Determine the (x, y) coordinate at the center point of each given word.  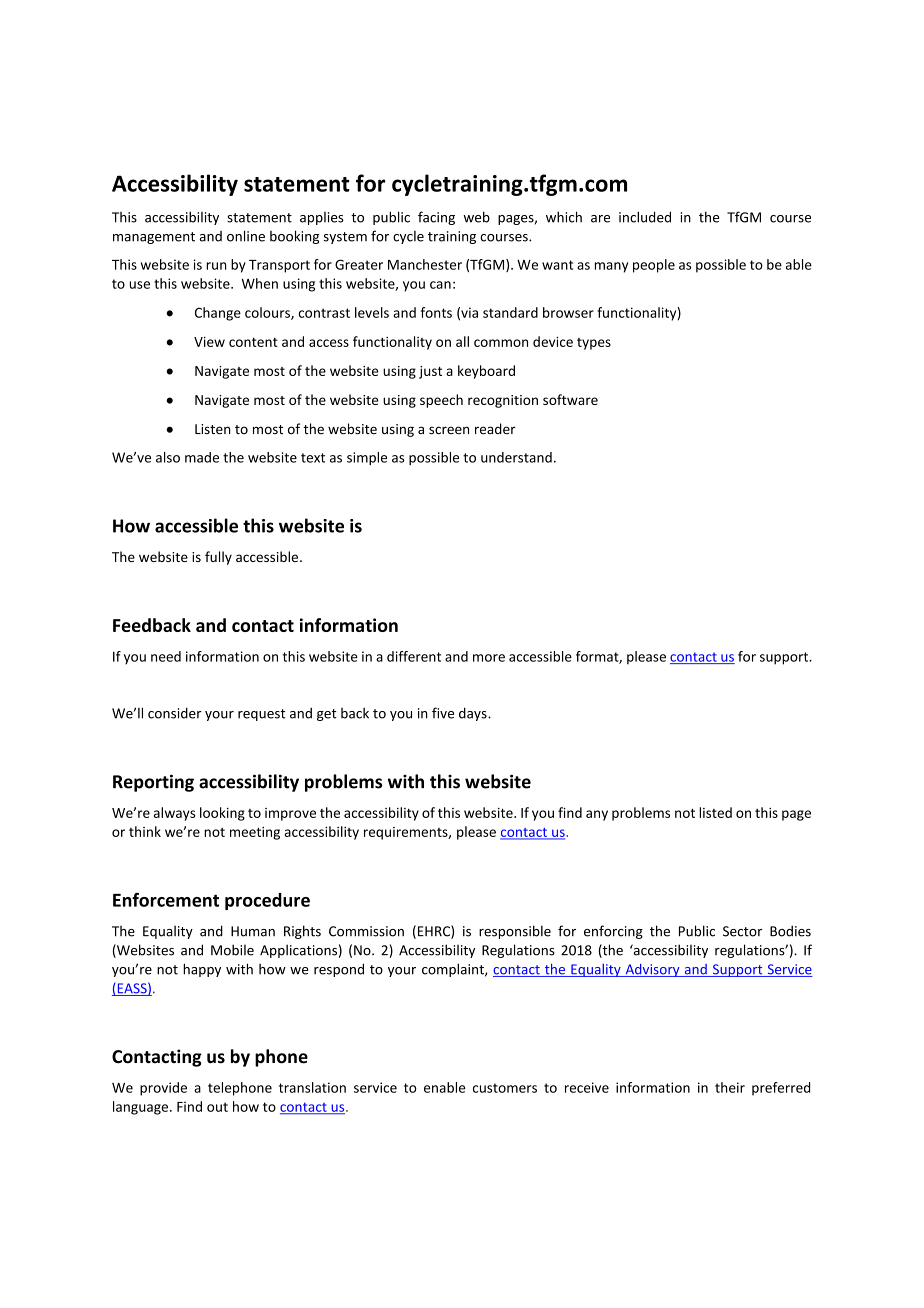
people (654, 266)
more (489, 658)
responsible (515, 932)
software (570, 399)
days (474, 714)
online (246, 236)
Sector (742, 931)
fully (218, 558)
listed (715, 812)
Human (253, 931)
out (217, 1107)
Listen (213, 429)
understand (516, 457)
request (261, 715)
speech (441, 401)
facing (436, 218)
